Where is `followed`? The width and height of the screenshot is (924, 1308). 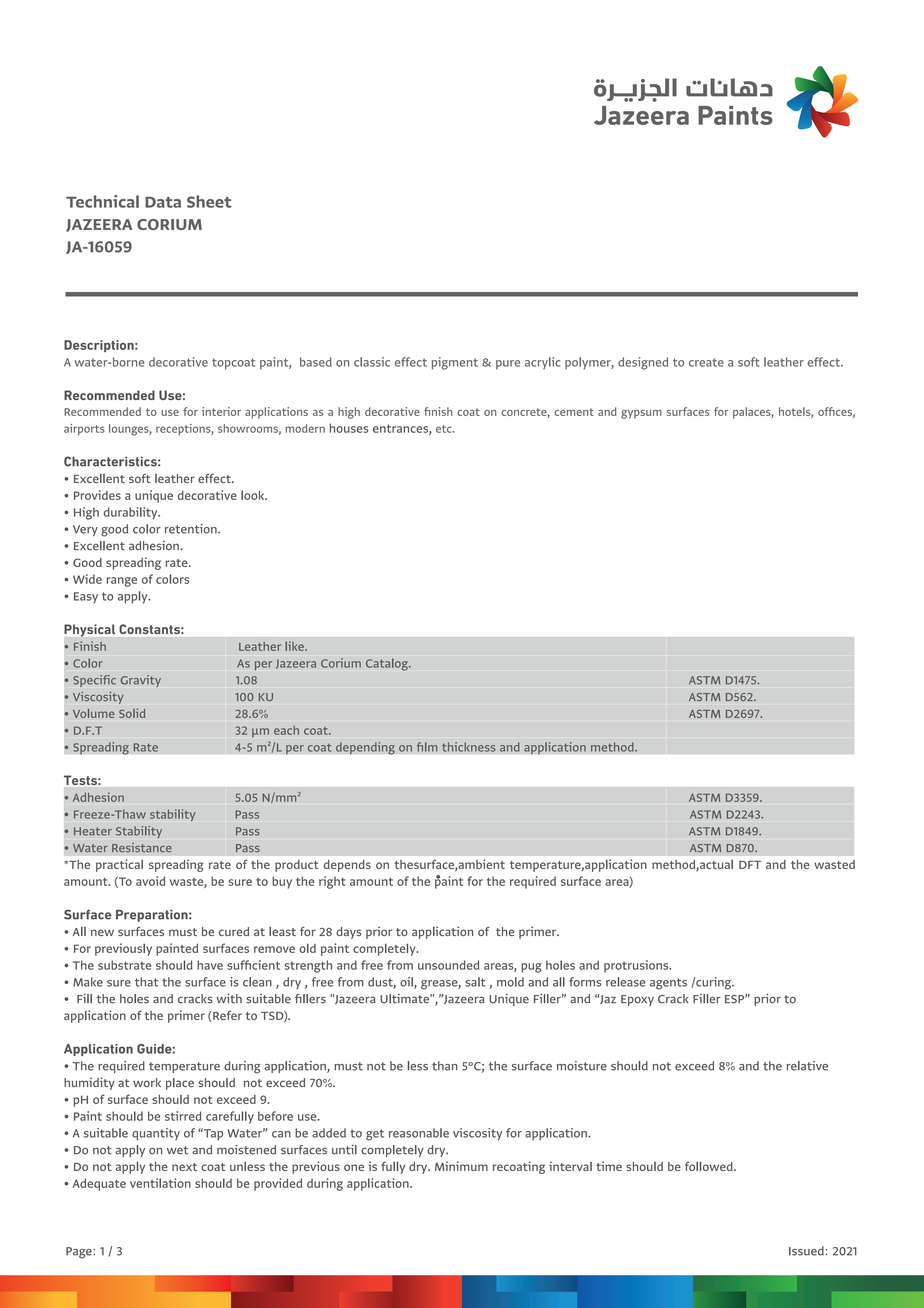
followed is located at coordinates (710, 1166).
